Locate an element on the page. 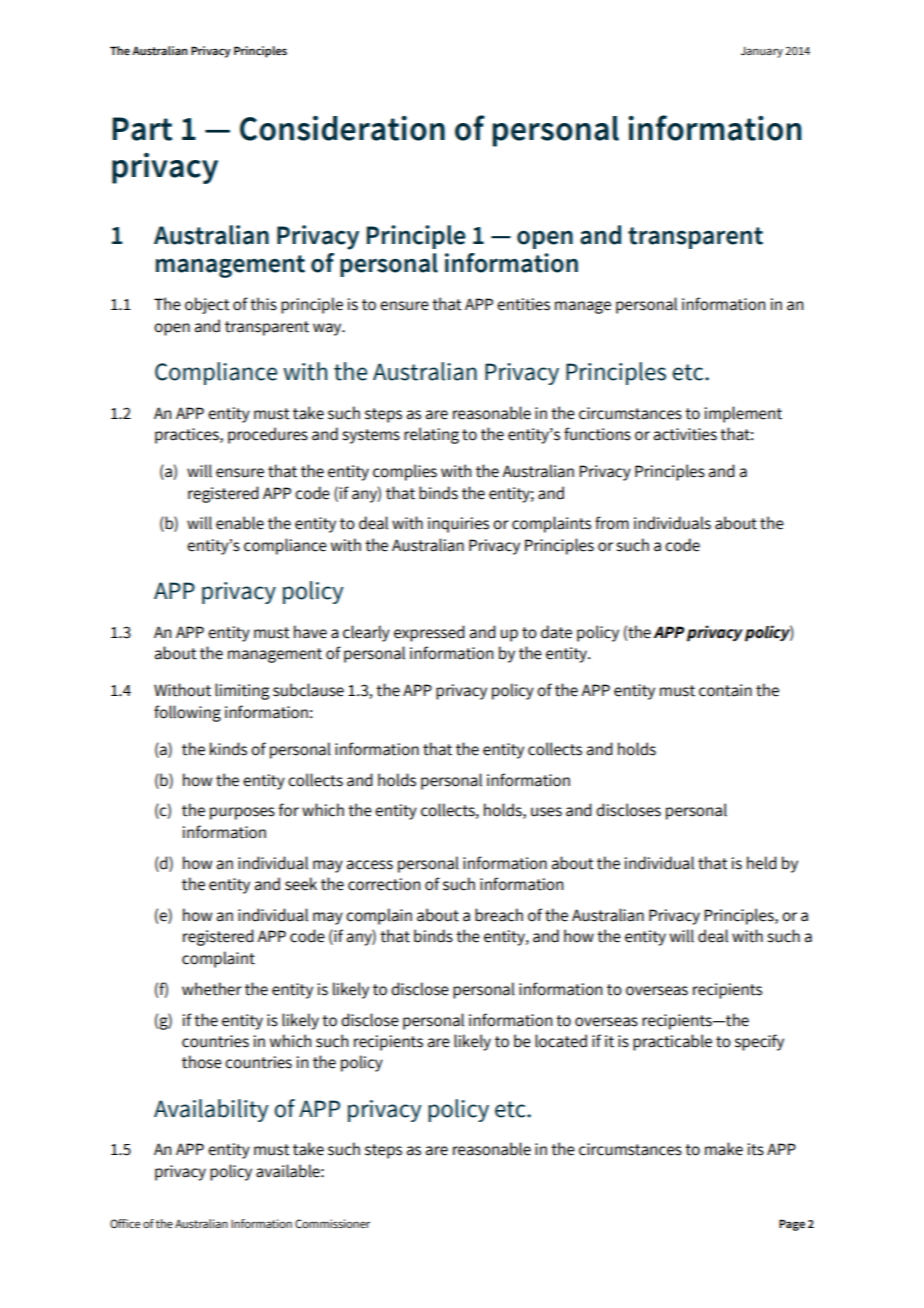 The image size is (924, 1308). activities is located at coordinates (685, 434).
